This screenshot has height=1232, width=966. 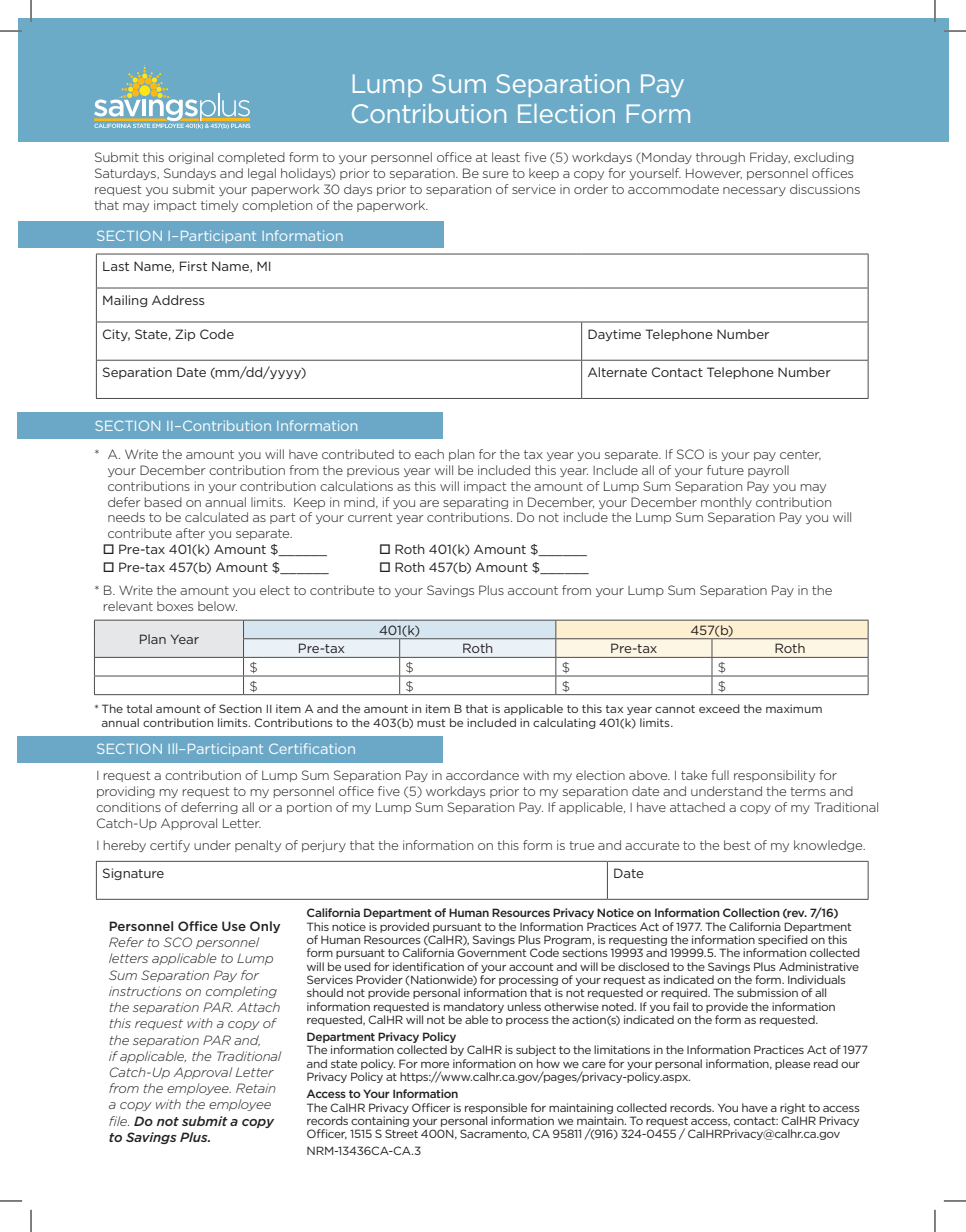 What do you see at coordinates (800, 455) in the screenshot?
I see `center` at bounding box center [800, 455].
